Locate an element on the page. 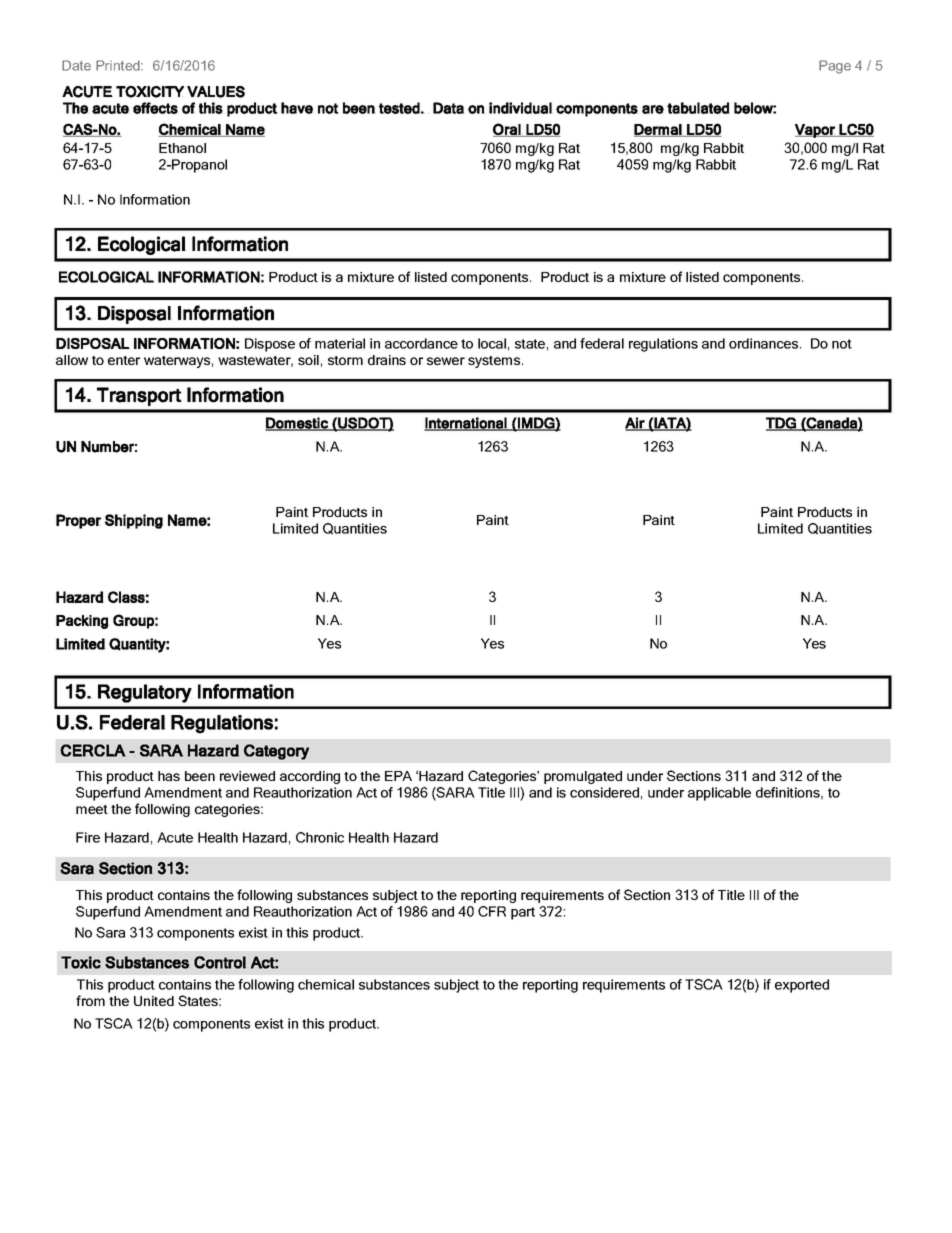  effects is located at coordinates (156, 108).
